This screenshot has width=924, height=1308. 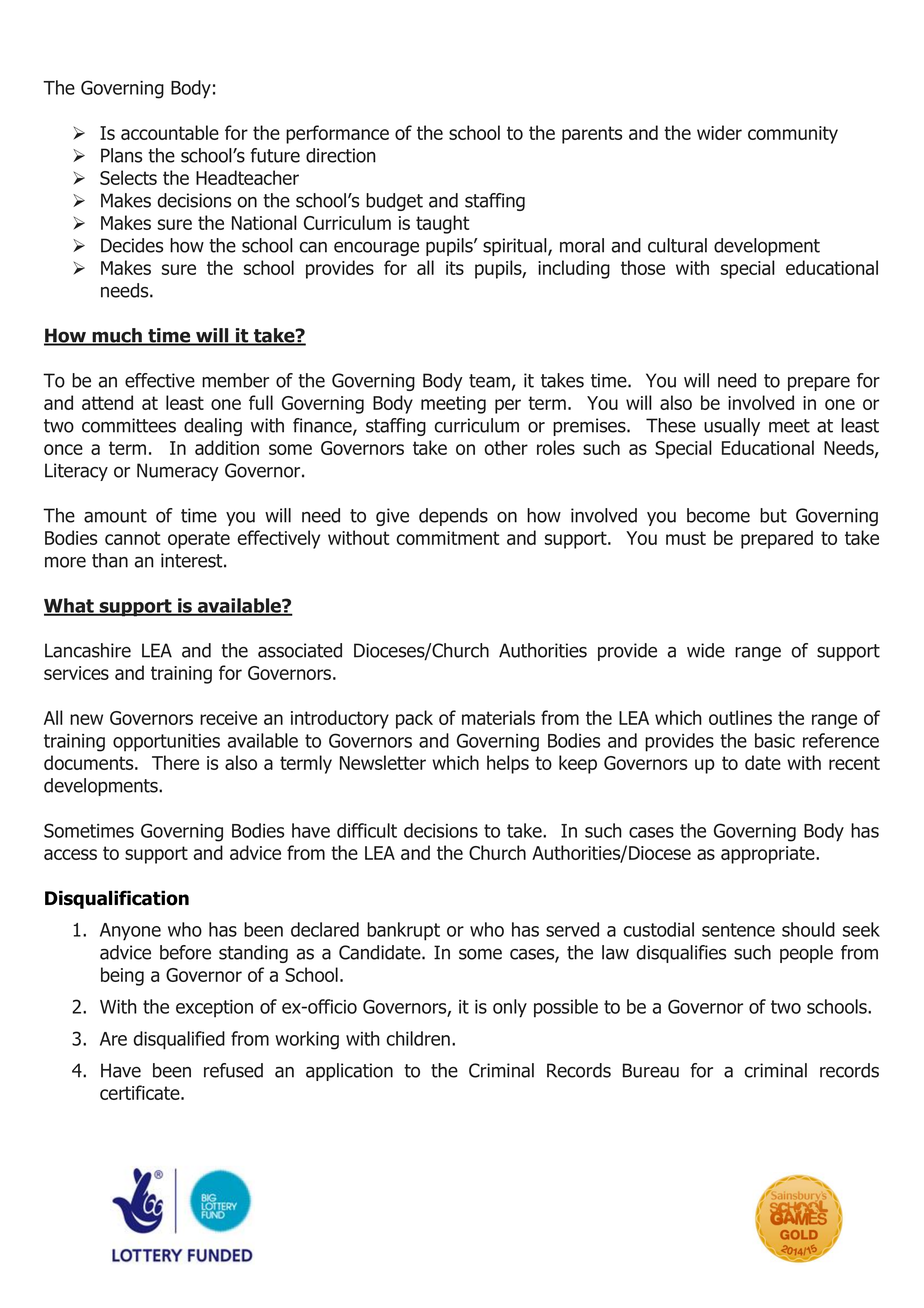 I want to click on Bureau, so click(x=651, y=1070).
